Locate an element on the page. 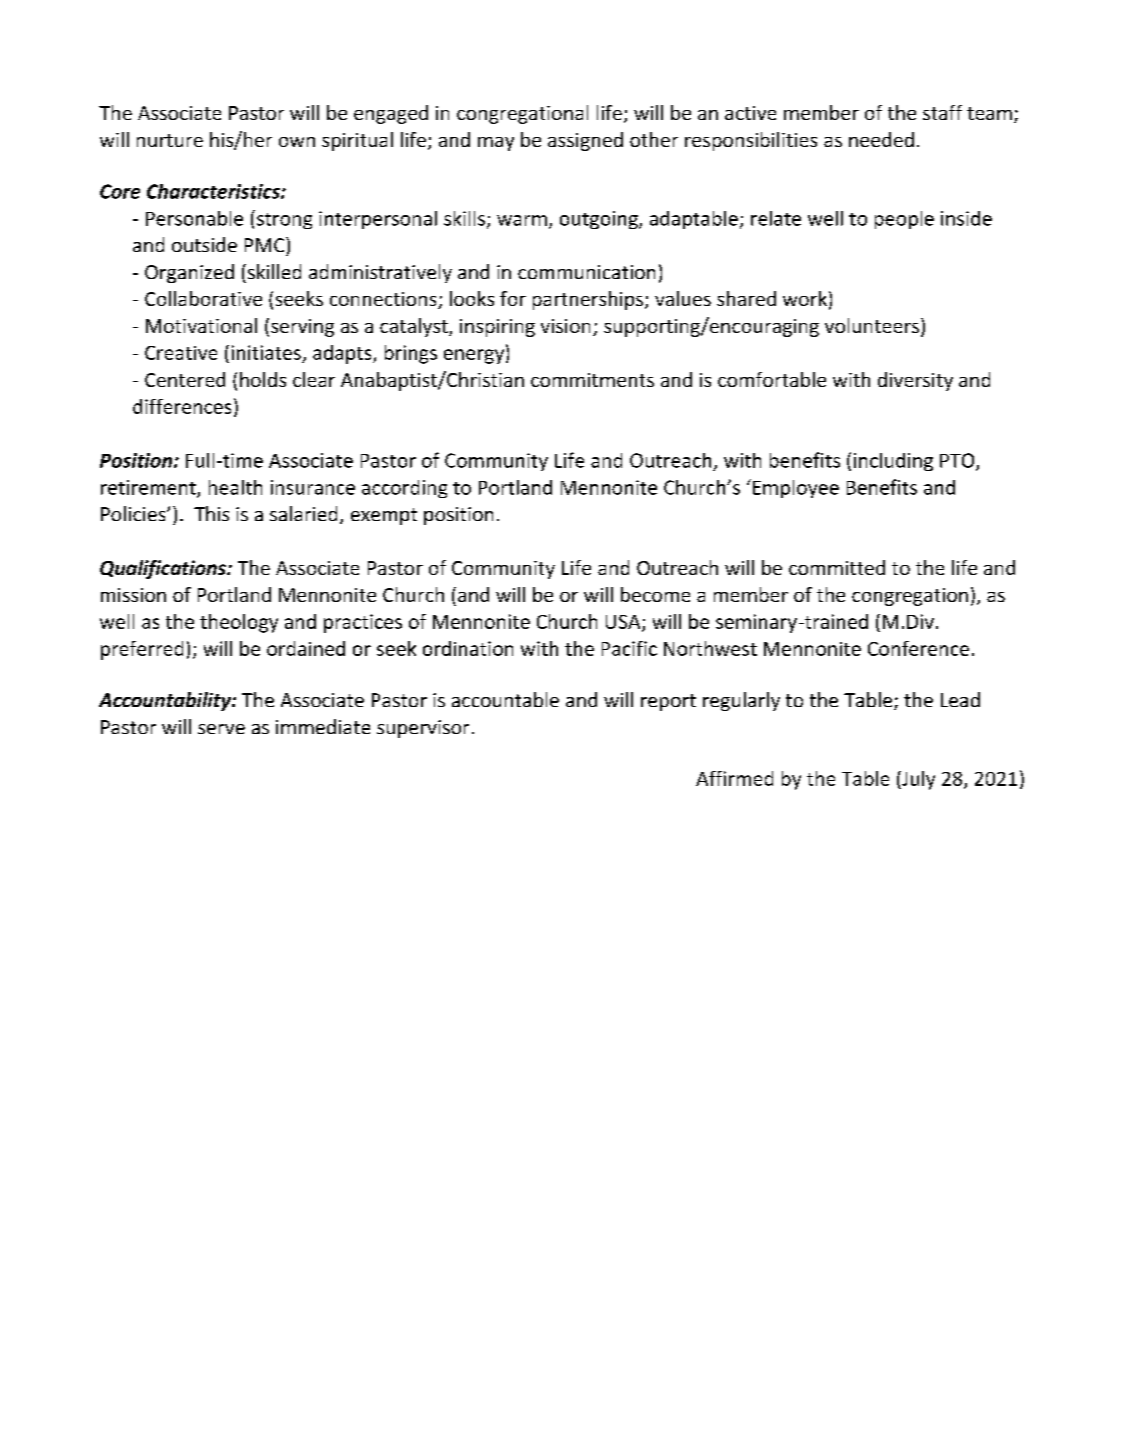  nurture is located at coordinates (170, 140).
